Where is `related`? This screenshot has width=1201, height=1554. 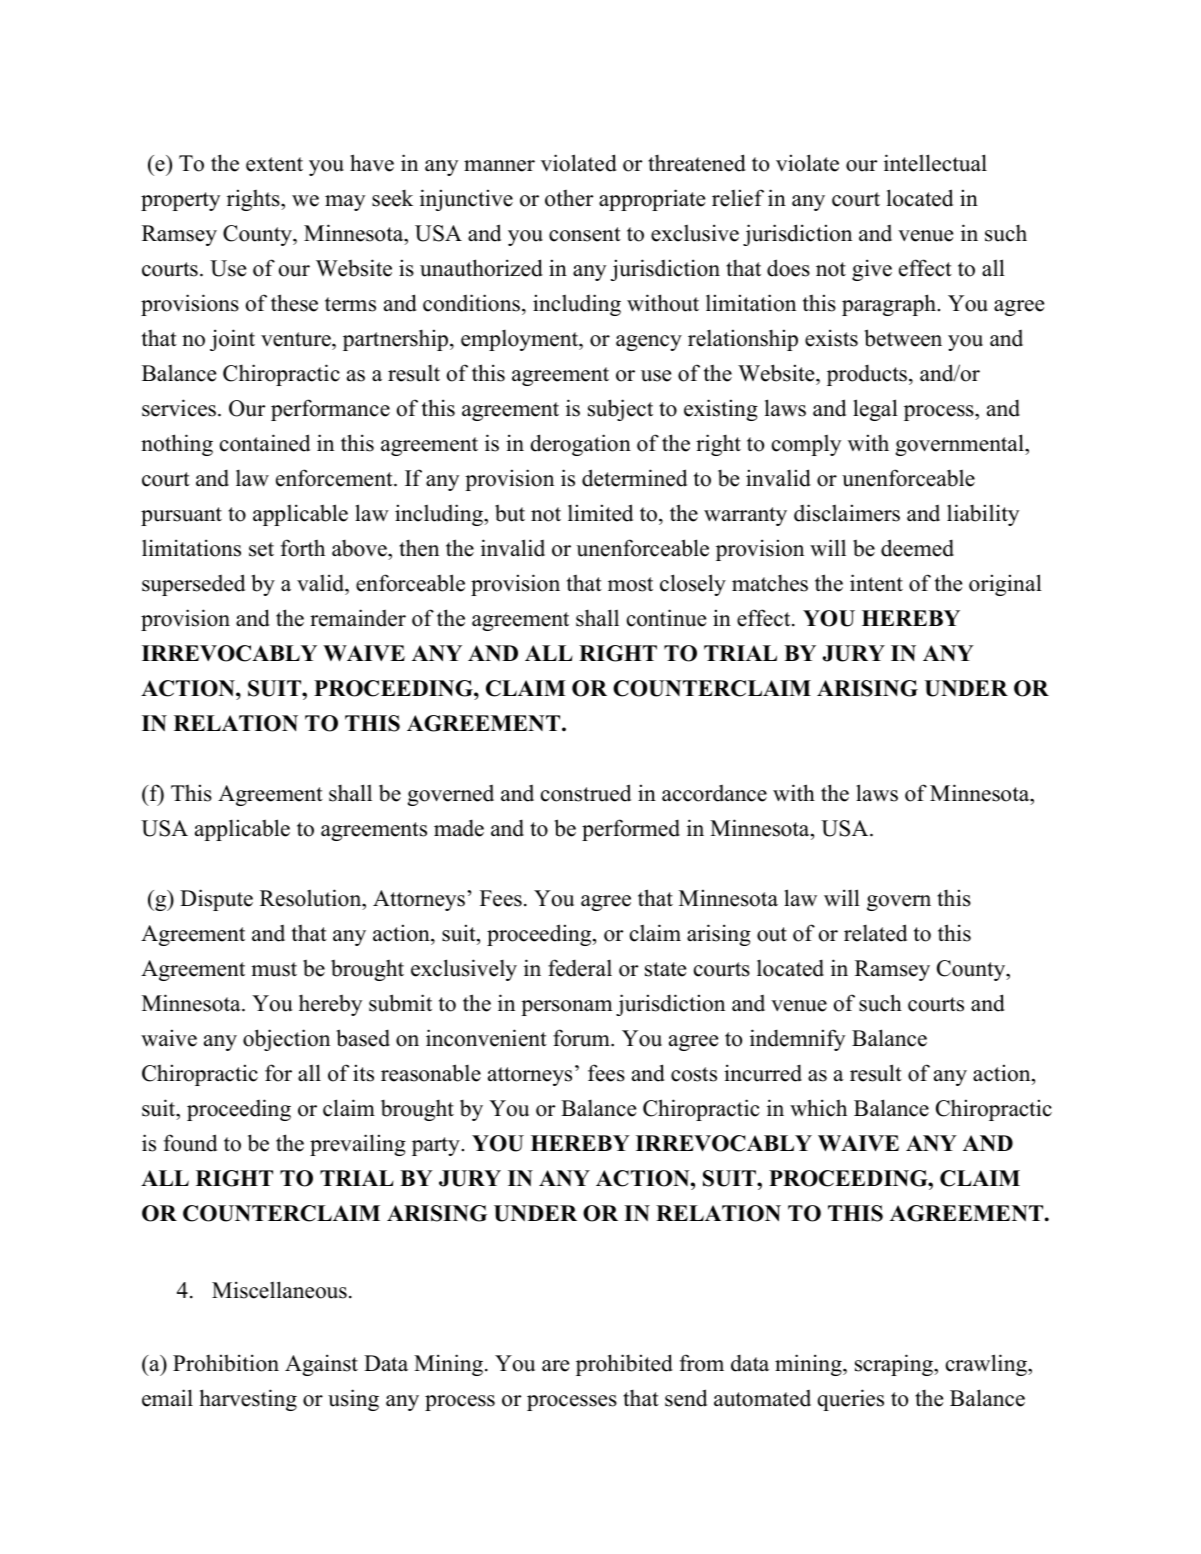
related is located at coordinates (875, 933).
